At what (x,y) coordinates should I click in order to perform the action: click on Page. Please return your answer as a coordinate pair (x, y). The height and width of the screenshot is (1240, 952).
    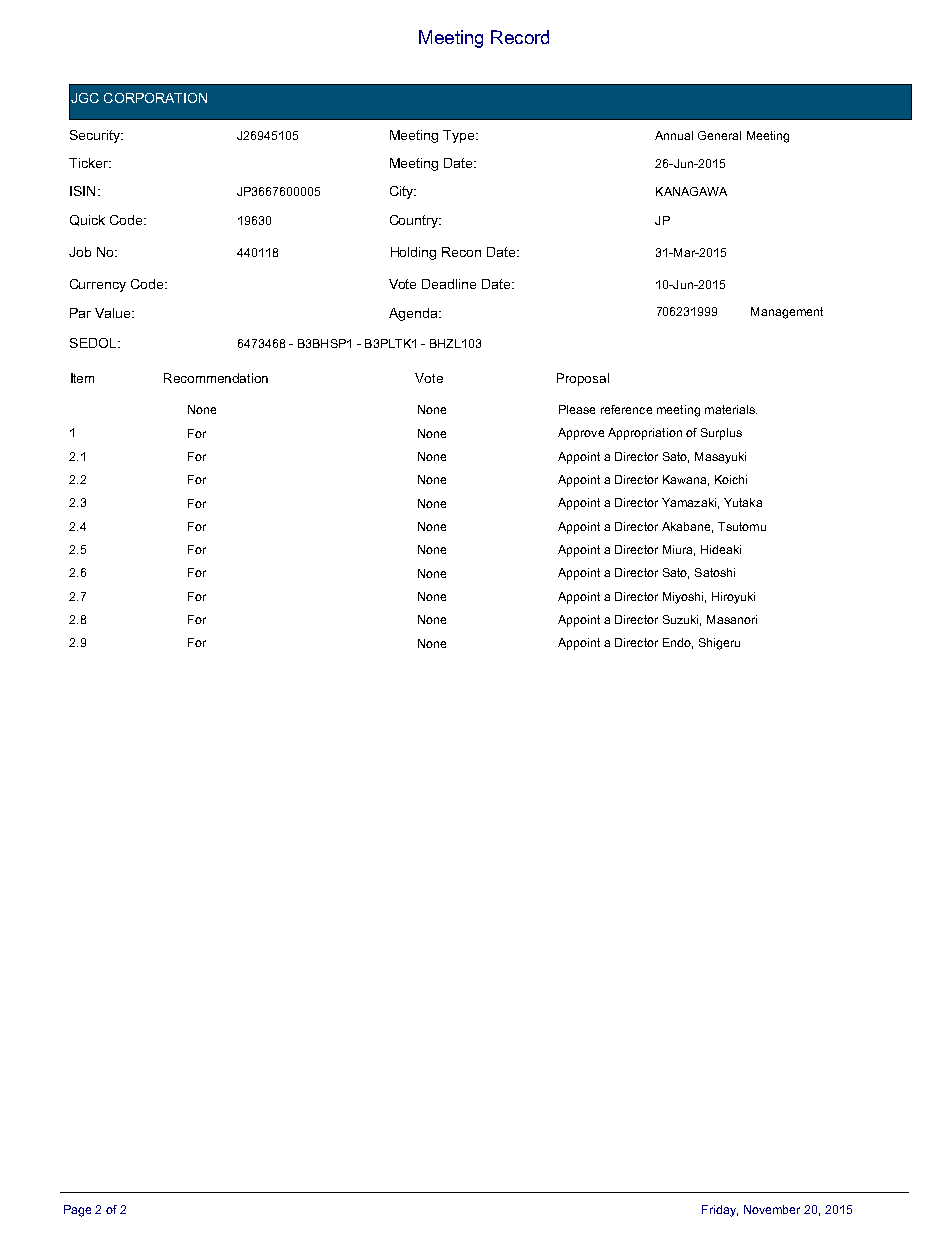
    Looking at the image, I should click on (77, 1211).
